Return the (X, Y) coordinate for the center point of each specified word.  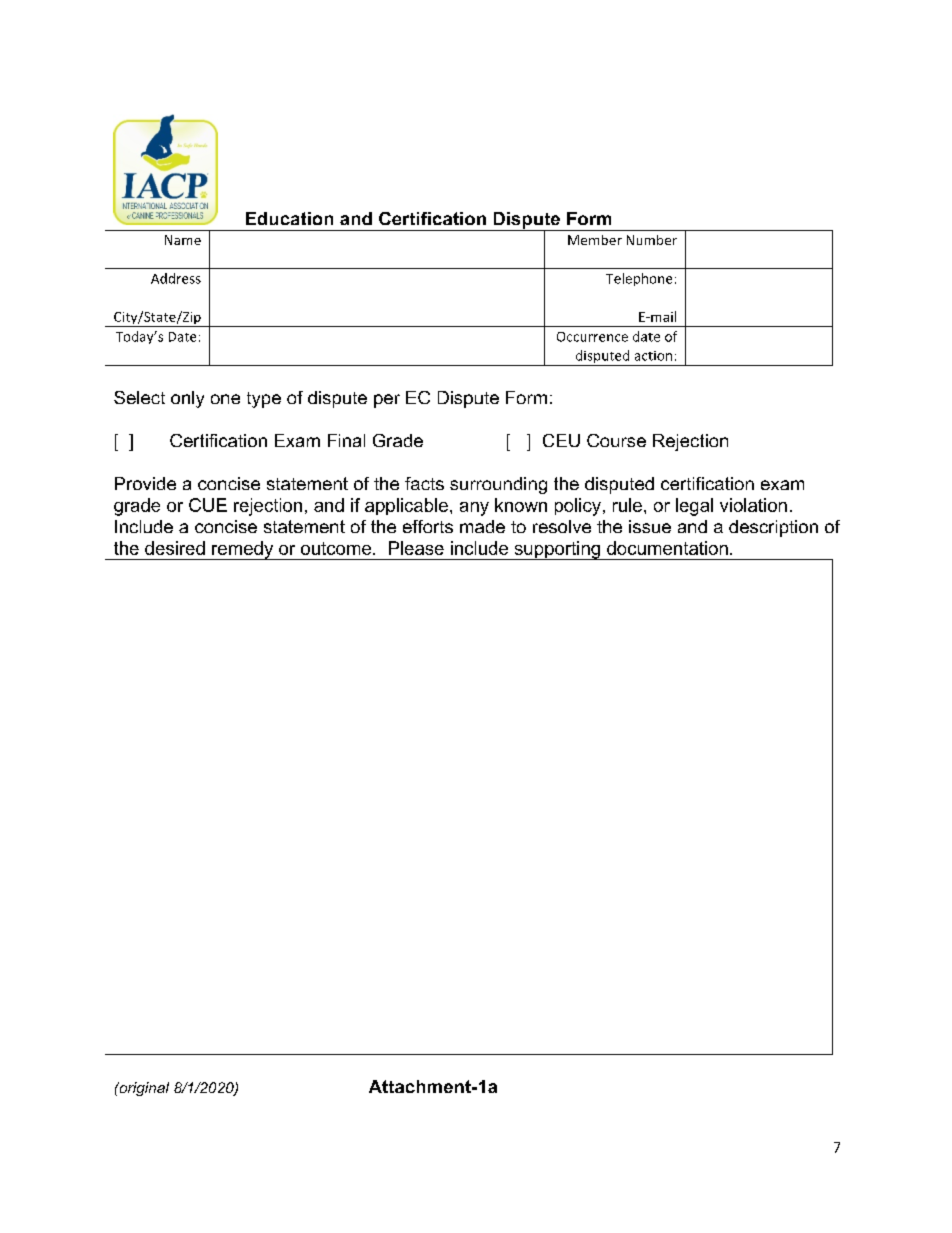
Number (652, 240)
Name (183, 240)
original (143, 1089)
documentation (667, 548)
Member (595, 240)
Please (416, 548)
